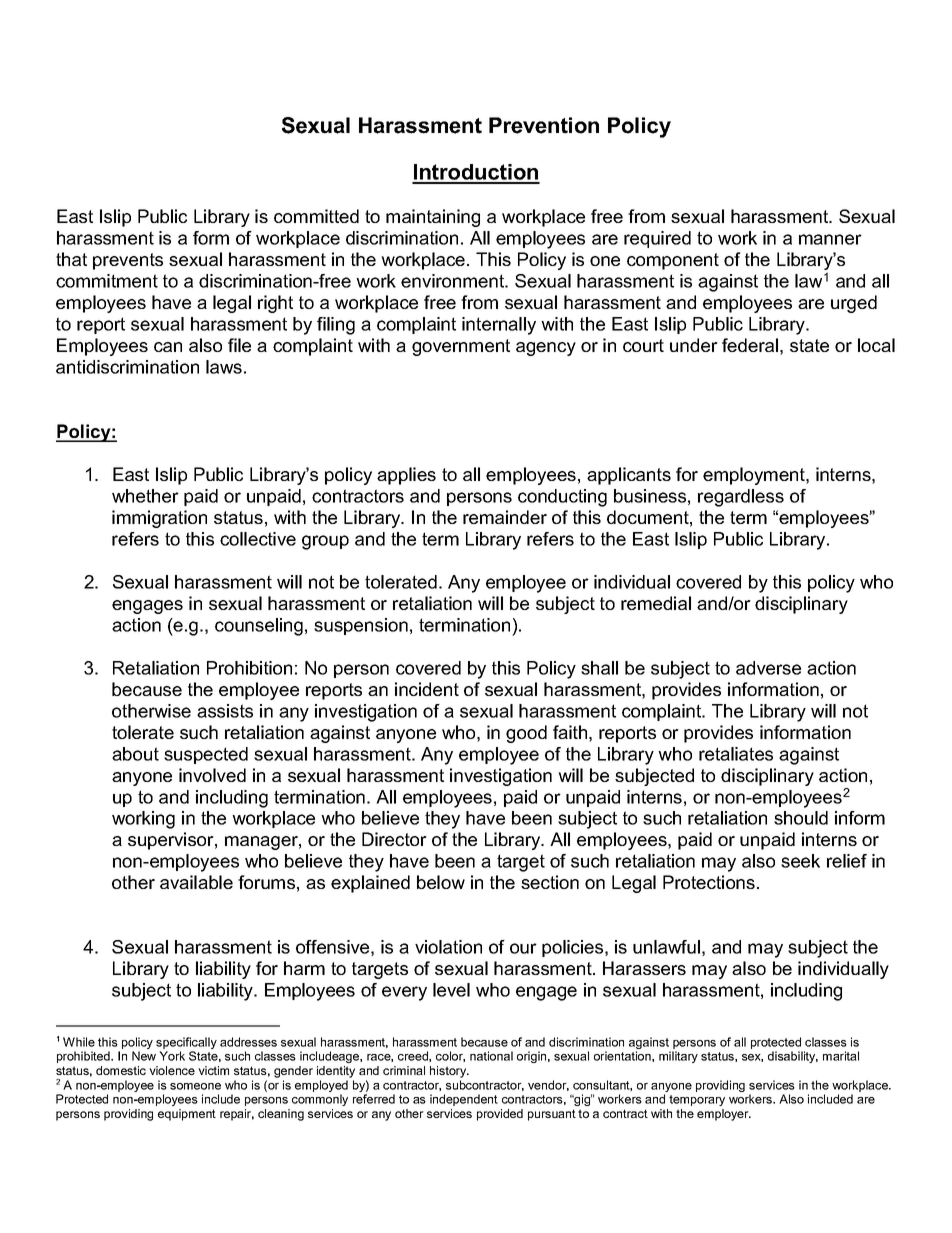 The image size is (952, 1233). What do you see at coordinates (736, 754) in the screenshot?
I see `retaliates` at bounding box center [736, 754].
